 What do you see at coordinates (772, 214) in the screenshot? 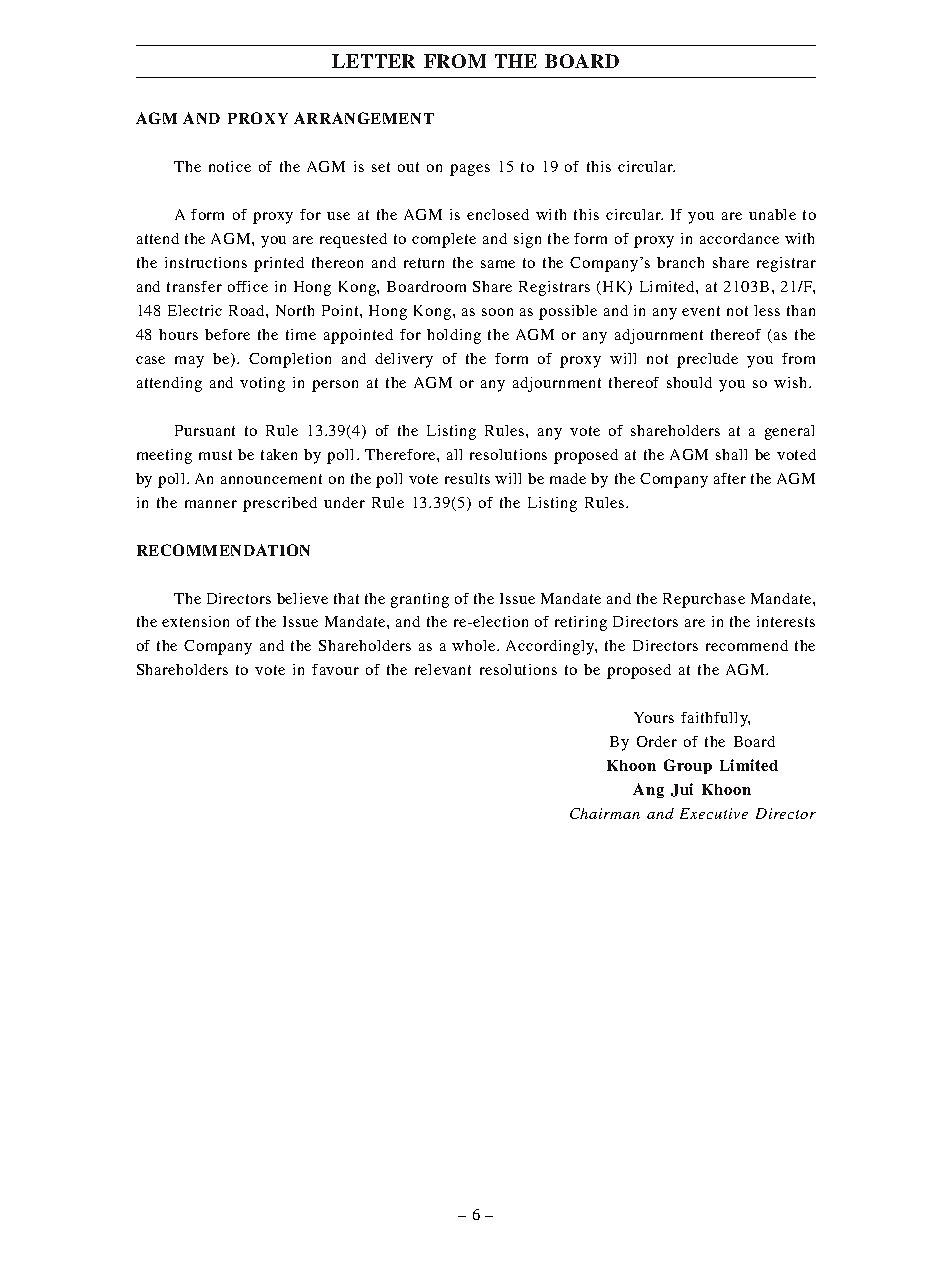
I see `unable` at bounding box center [772, 214].
